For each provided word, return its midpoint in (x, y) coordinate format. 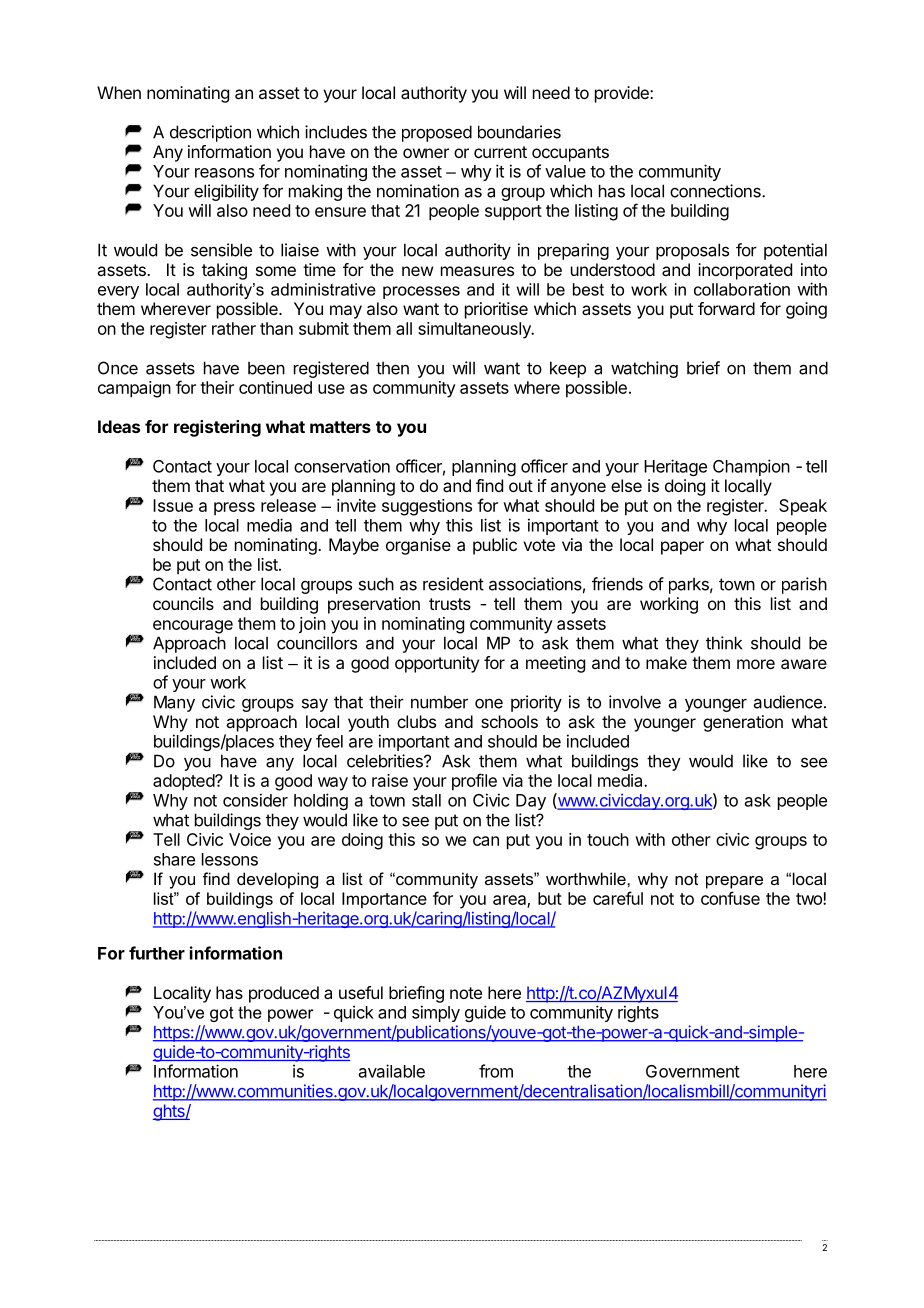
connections (716, 191)
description (210, 133)
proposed (437, 133)
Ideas (119, 426)
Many (174, 703)
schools (509, 721)
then (392, 368)
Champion (751, 467)
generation (743, 723)
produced (284, 994)
